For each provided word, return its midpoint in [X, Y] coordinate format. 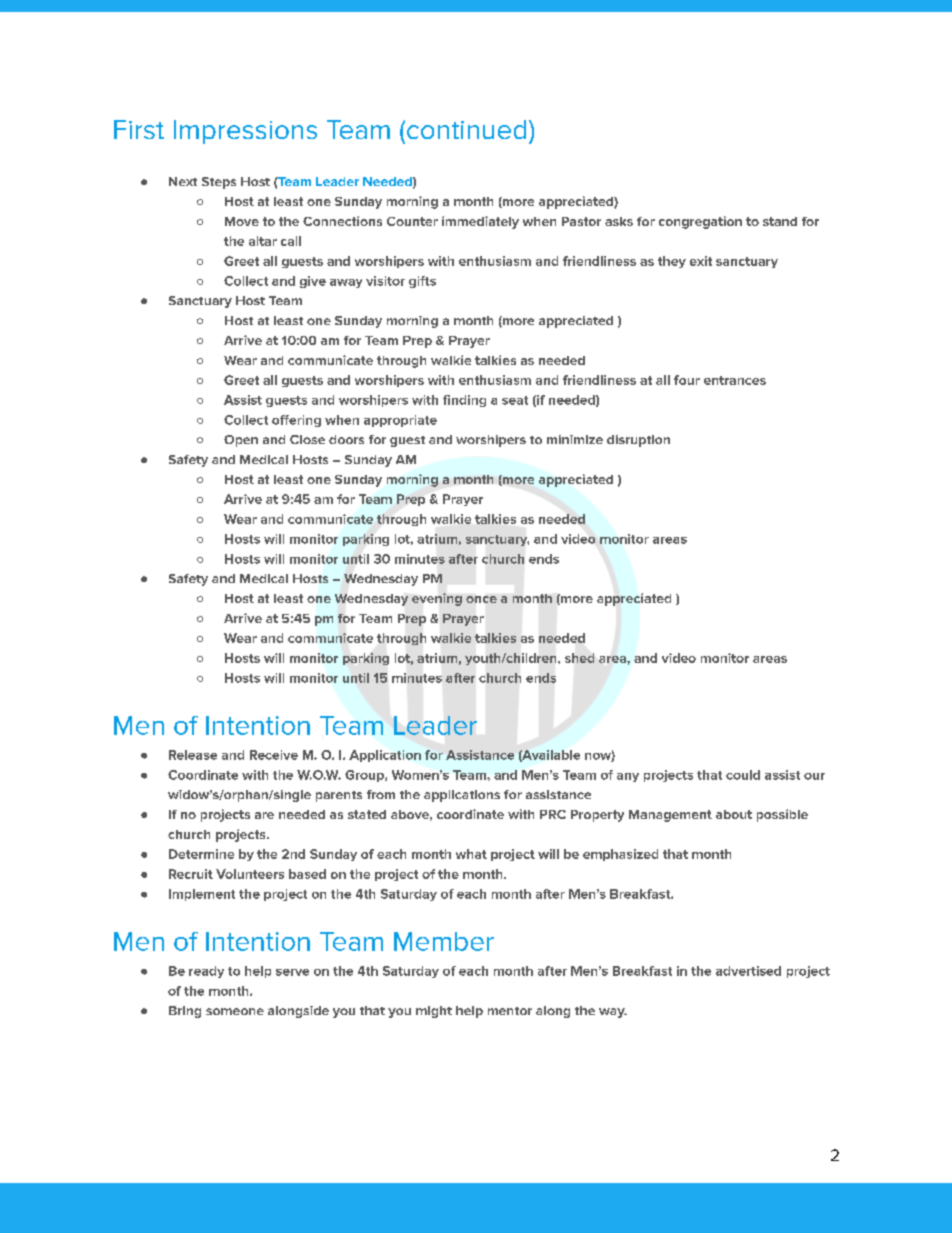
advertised [748, 971]
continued [466, 129]
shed [579, 658]
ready [206, 972]
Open [241, 441]
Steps [219, 183]
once [481, 599]
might [434, 1012]
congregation [700, 222]
